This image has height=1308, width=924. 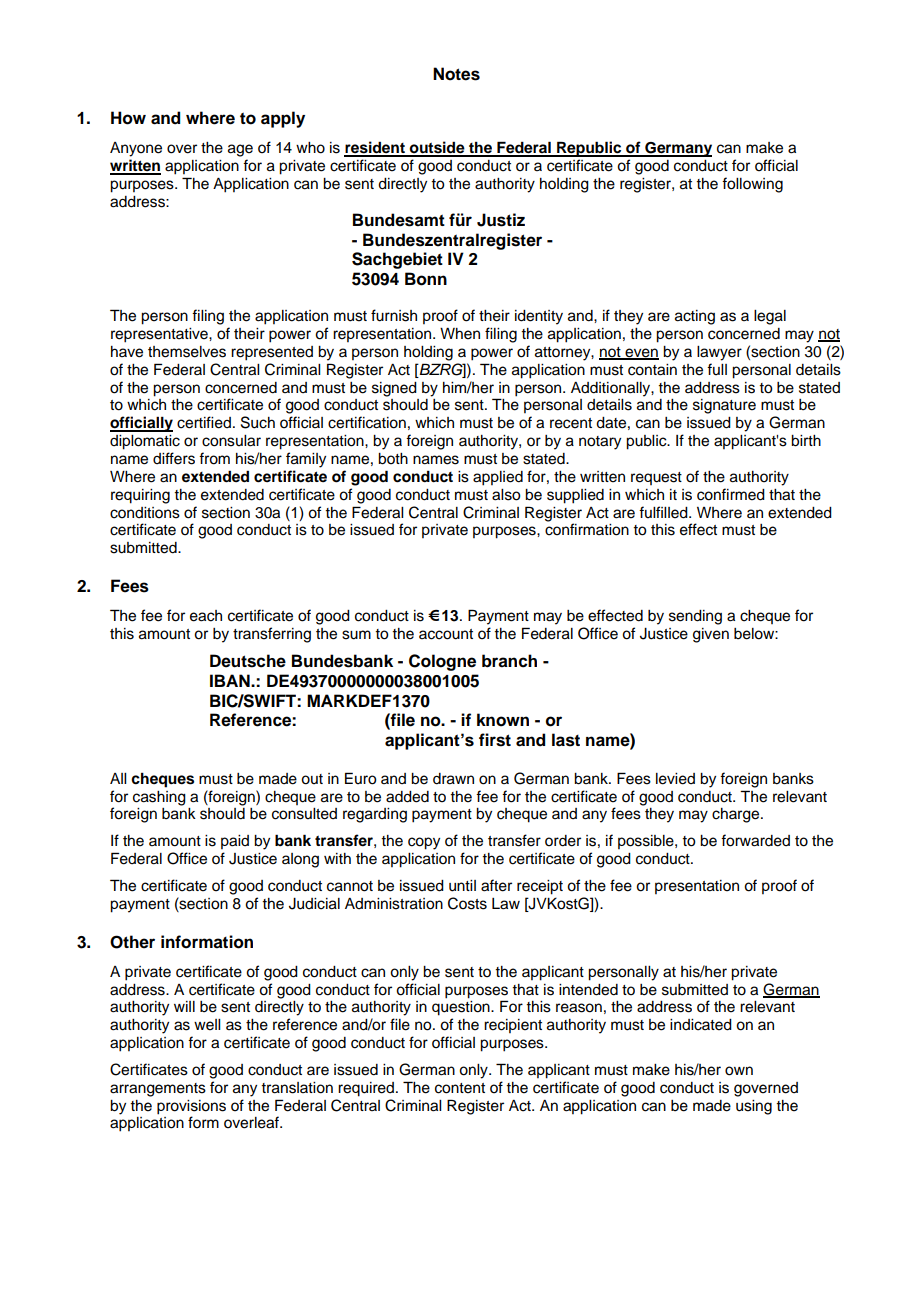 What do you see at coordinates (206, 616) in the image?
I see `each` at bounding box center [206, 616].
